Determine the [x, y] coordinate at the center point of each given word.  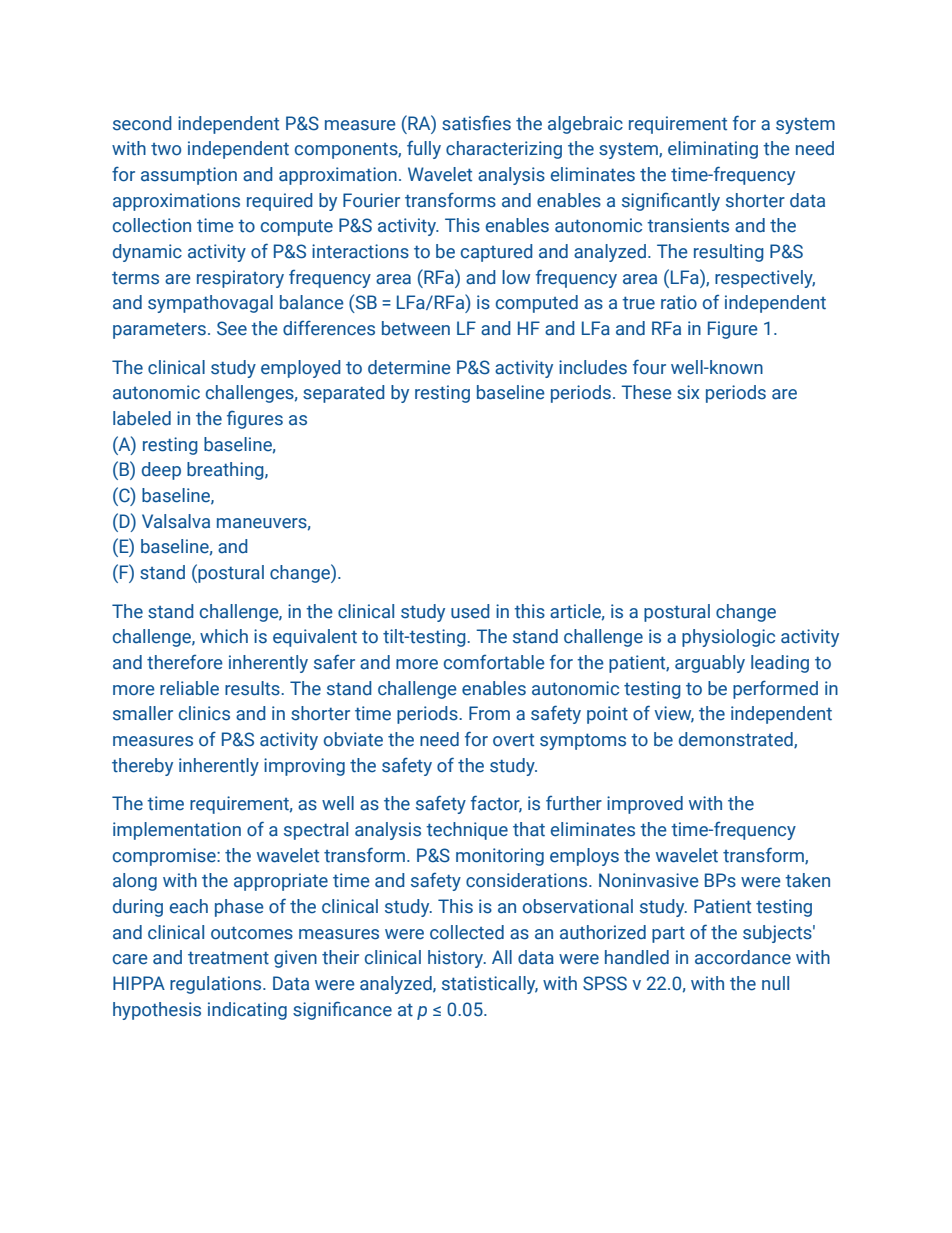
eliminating [713, 150]
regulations [217, 985]
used [470, 611]
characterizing [504, 150]
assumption [189, 176]
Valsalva [176, 521]
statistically [490, 985]
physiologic [728, 638]
